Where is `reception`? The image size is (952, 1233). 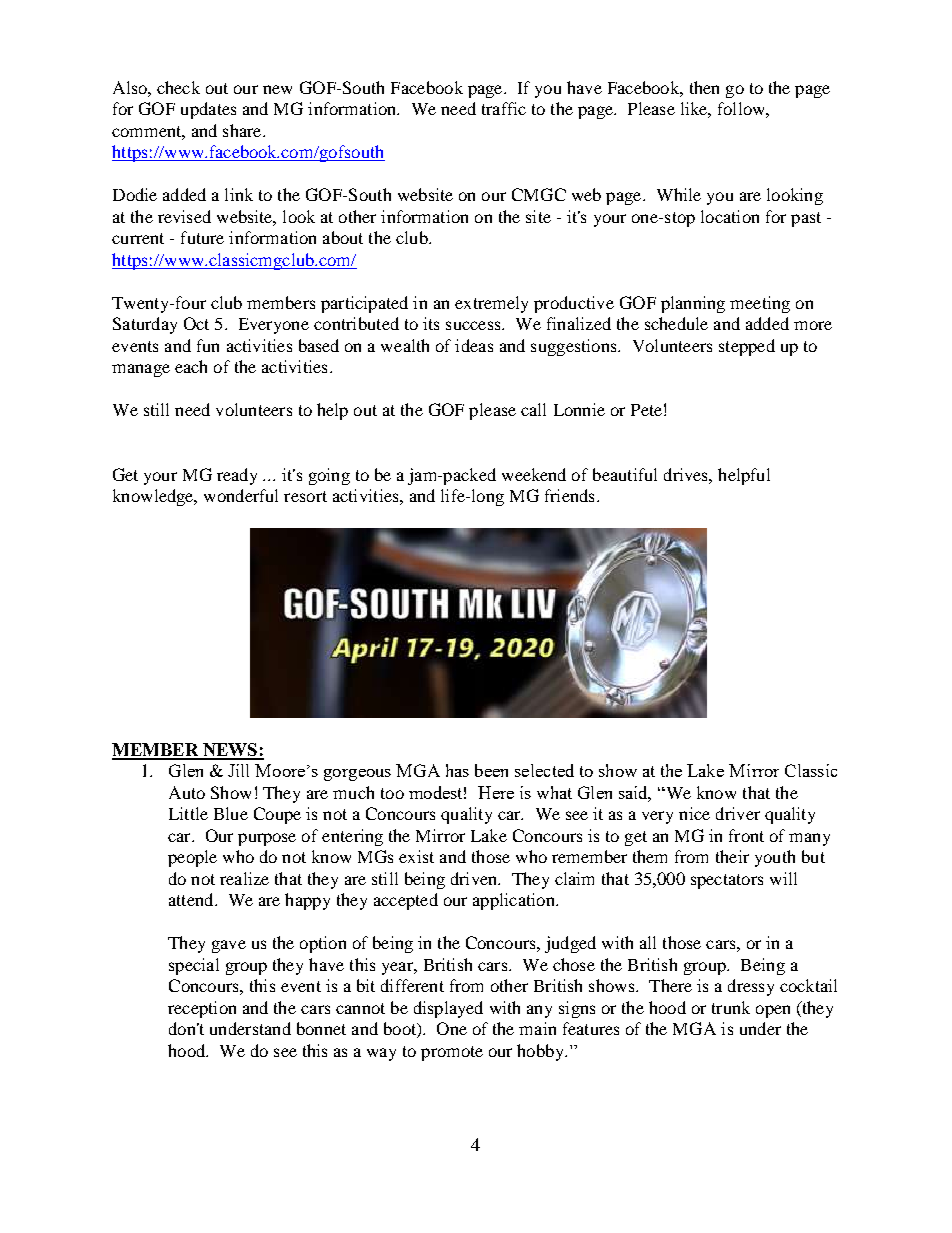 reception is located at coordinates (202, 1009).
